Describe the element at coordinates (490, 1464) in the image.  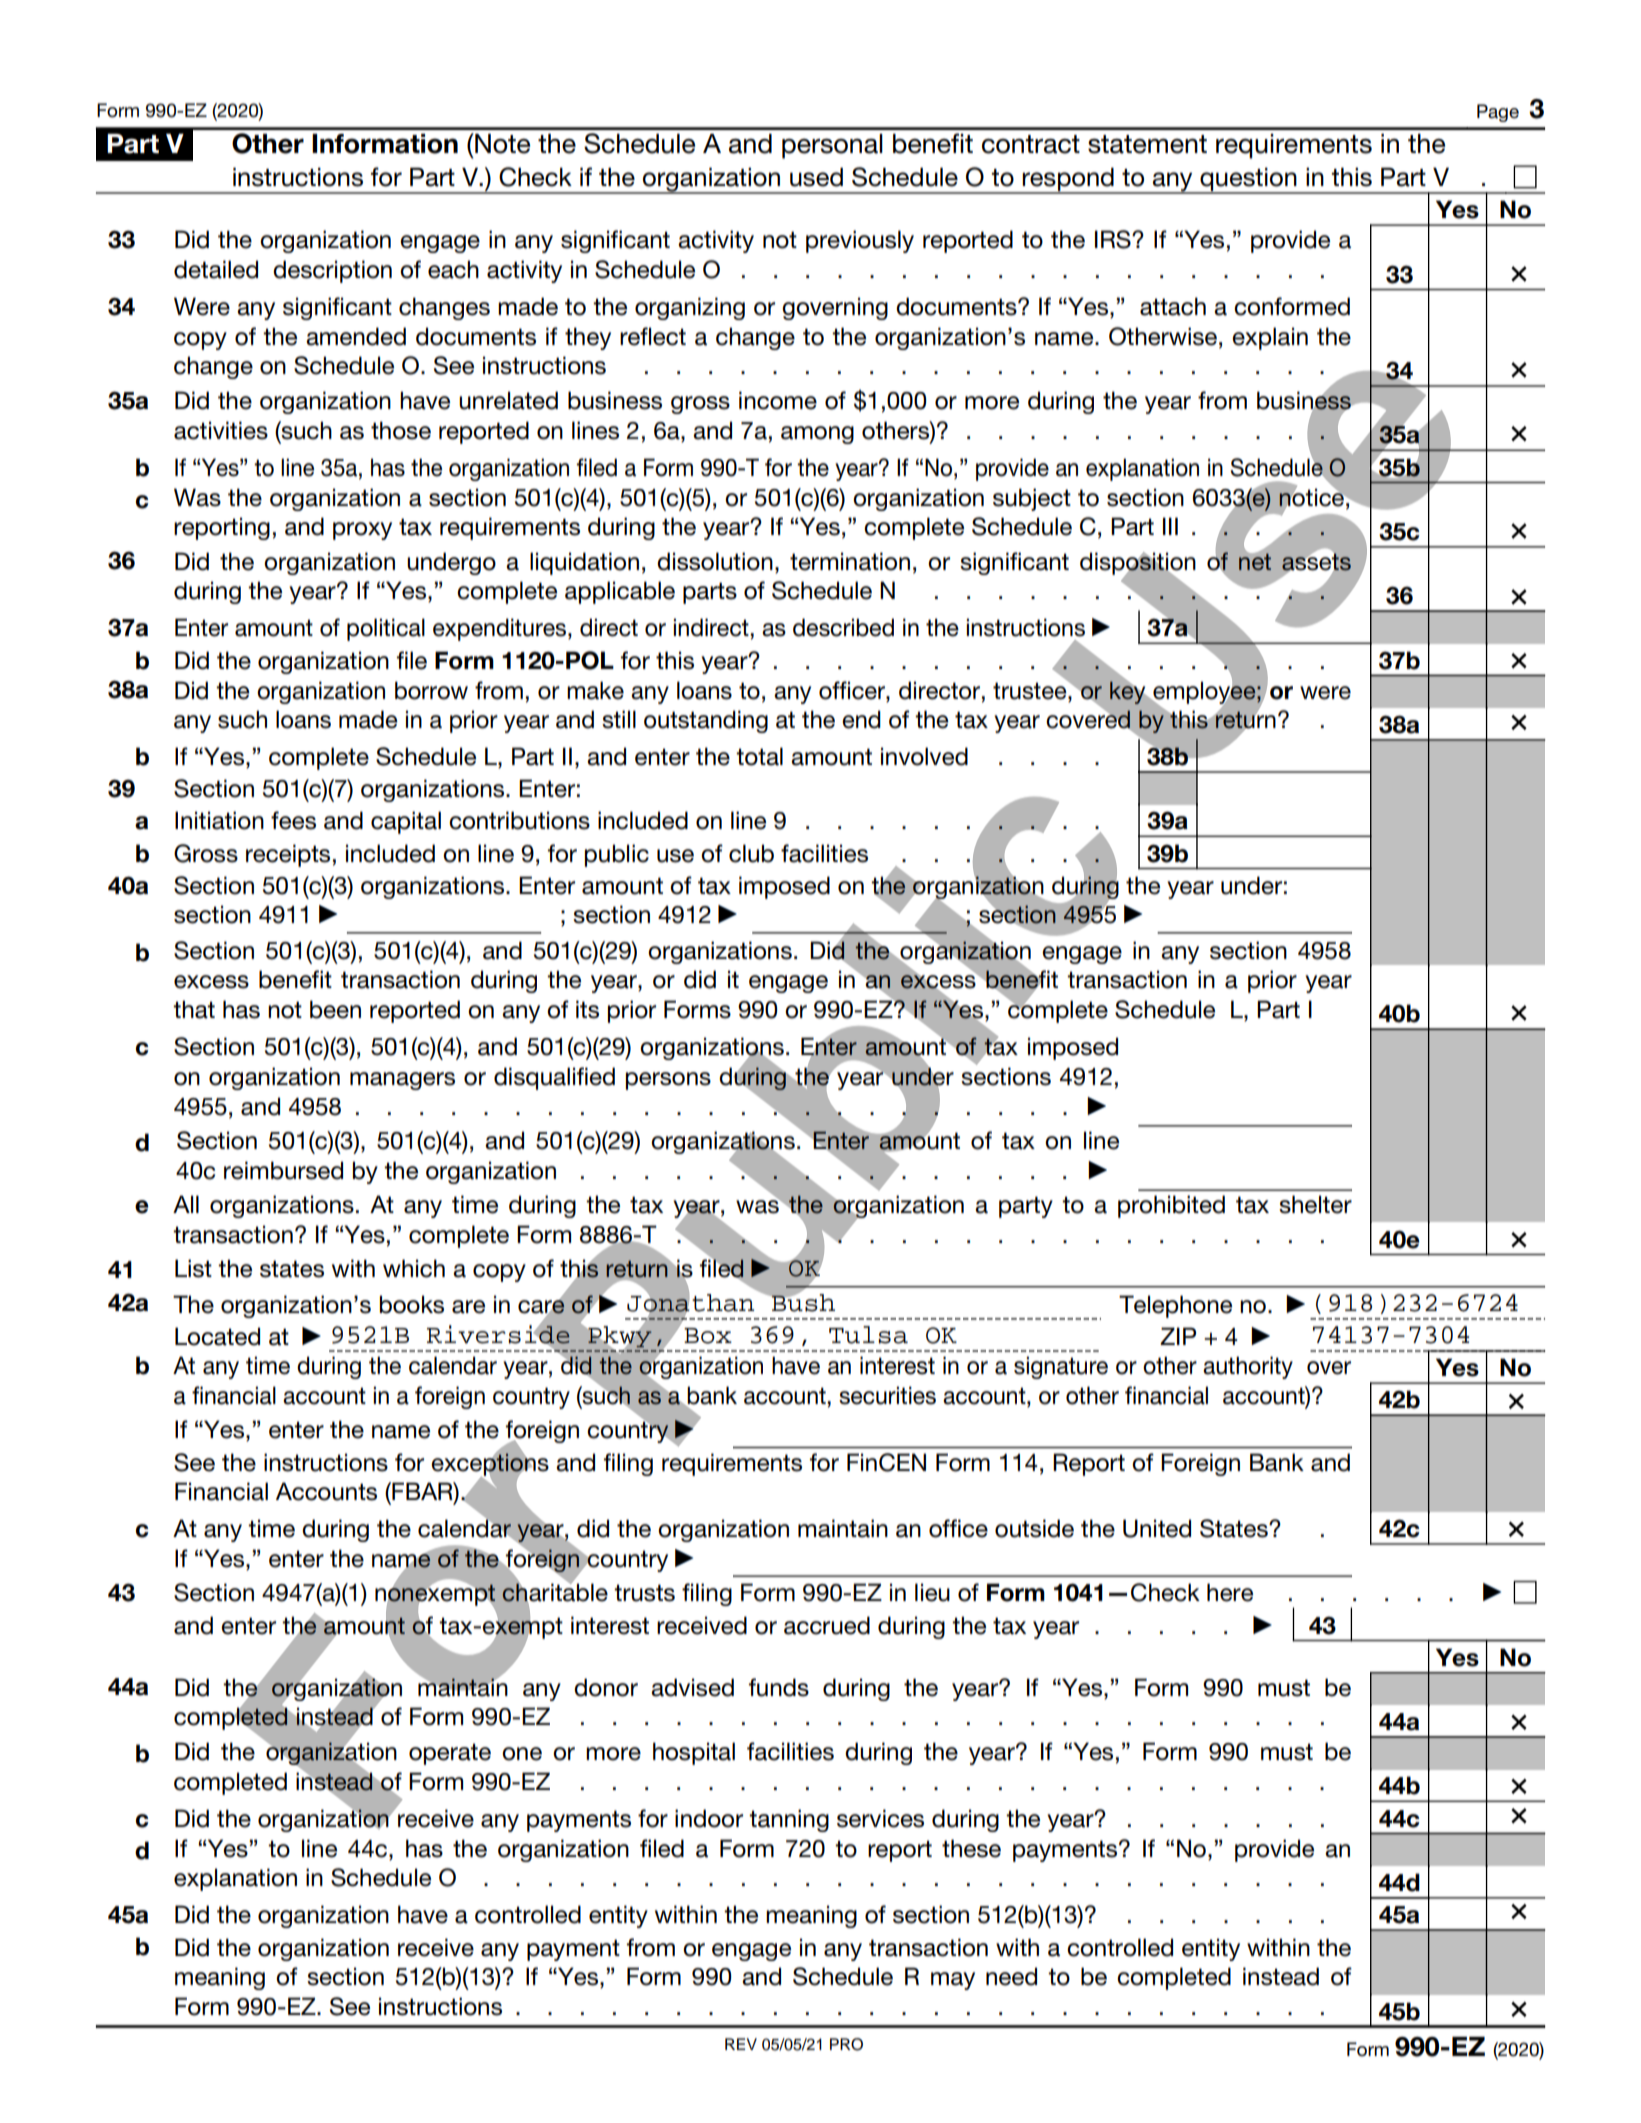
I see `exceptions` at that location.
